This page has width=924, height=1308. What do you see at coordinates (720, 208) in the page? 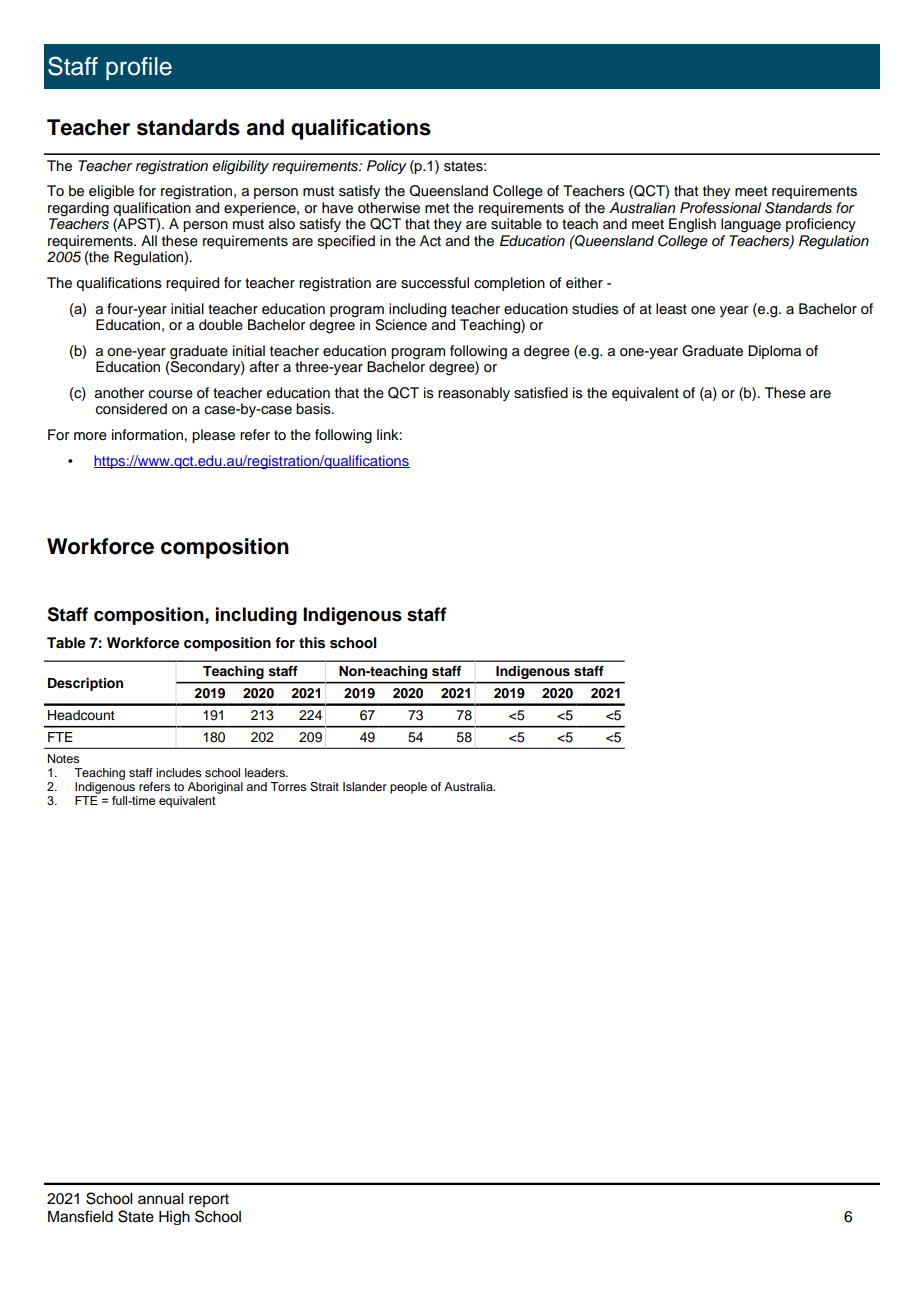
I see `Professional` at bounding box center [720, 208].
